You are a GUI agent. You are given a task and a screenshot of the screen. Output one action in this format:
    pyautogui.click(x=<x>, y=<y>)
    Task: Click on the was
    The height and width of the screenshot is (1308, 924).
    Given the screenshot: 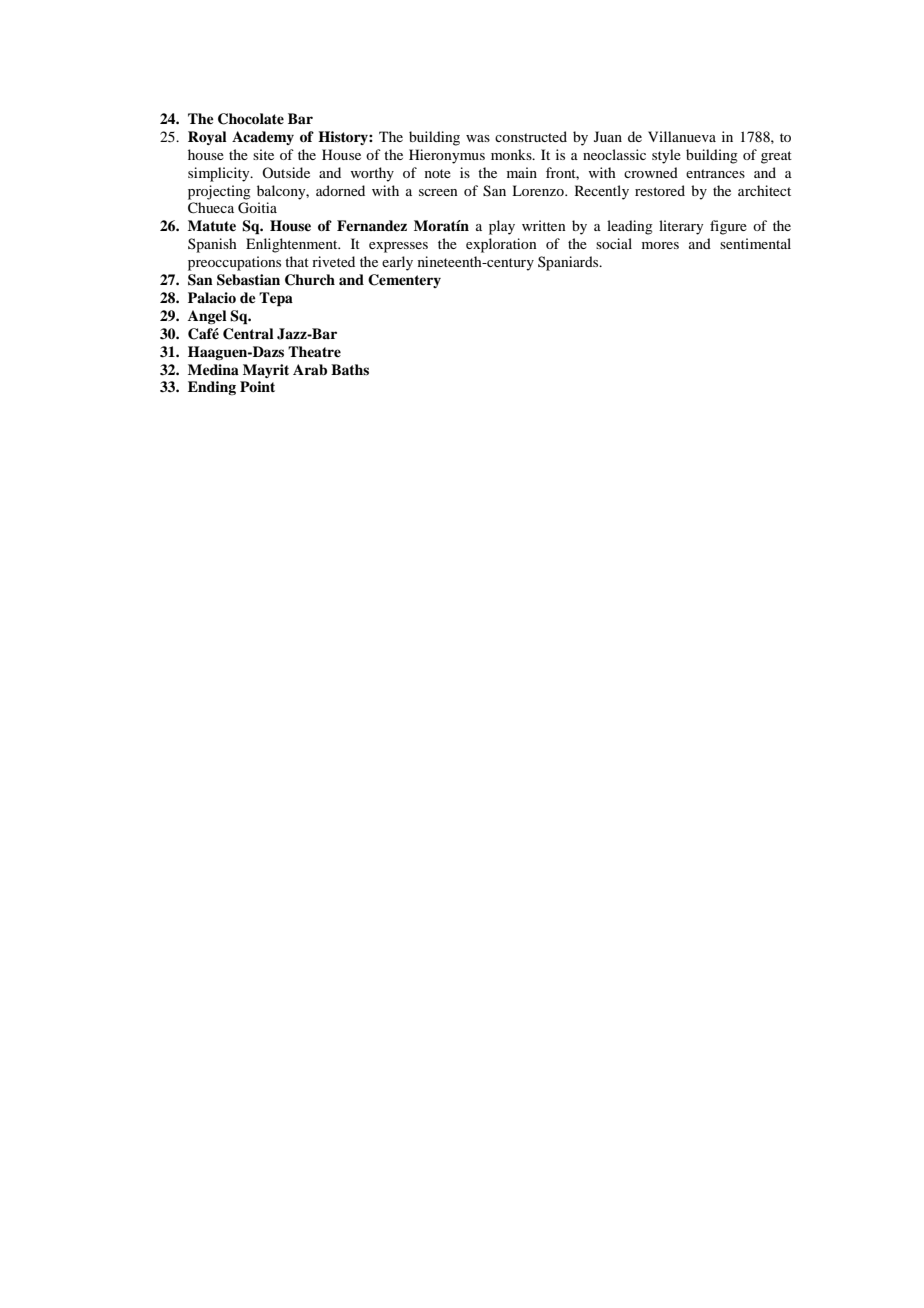 What is the action you would take?
    pyautogui.click(x=478, y=138)
